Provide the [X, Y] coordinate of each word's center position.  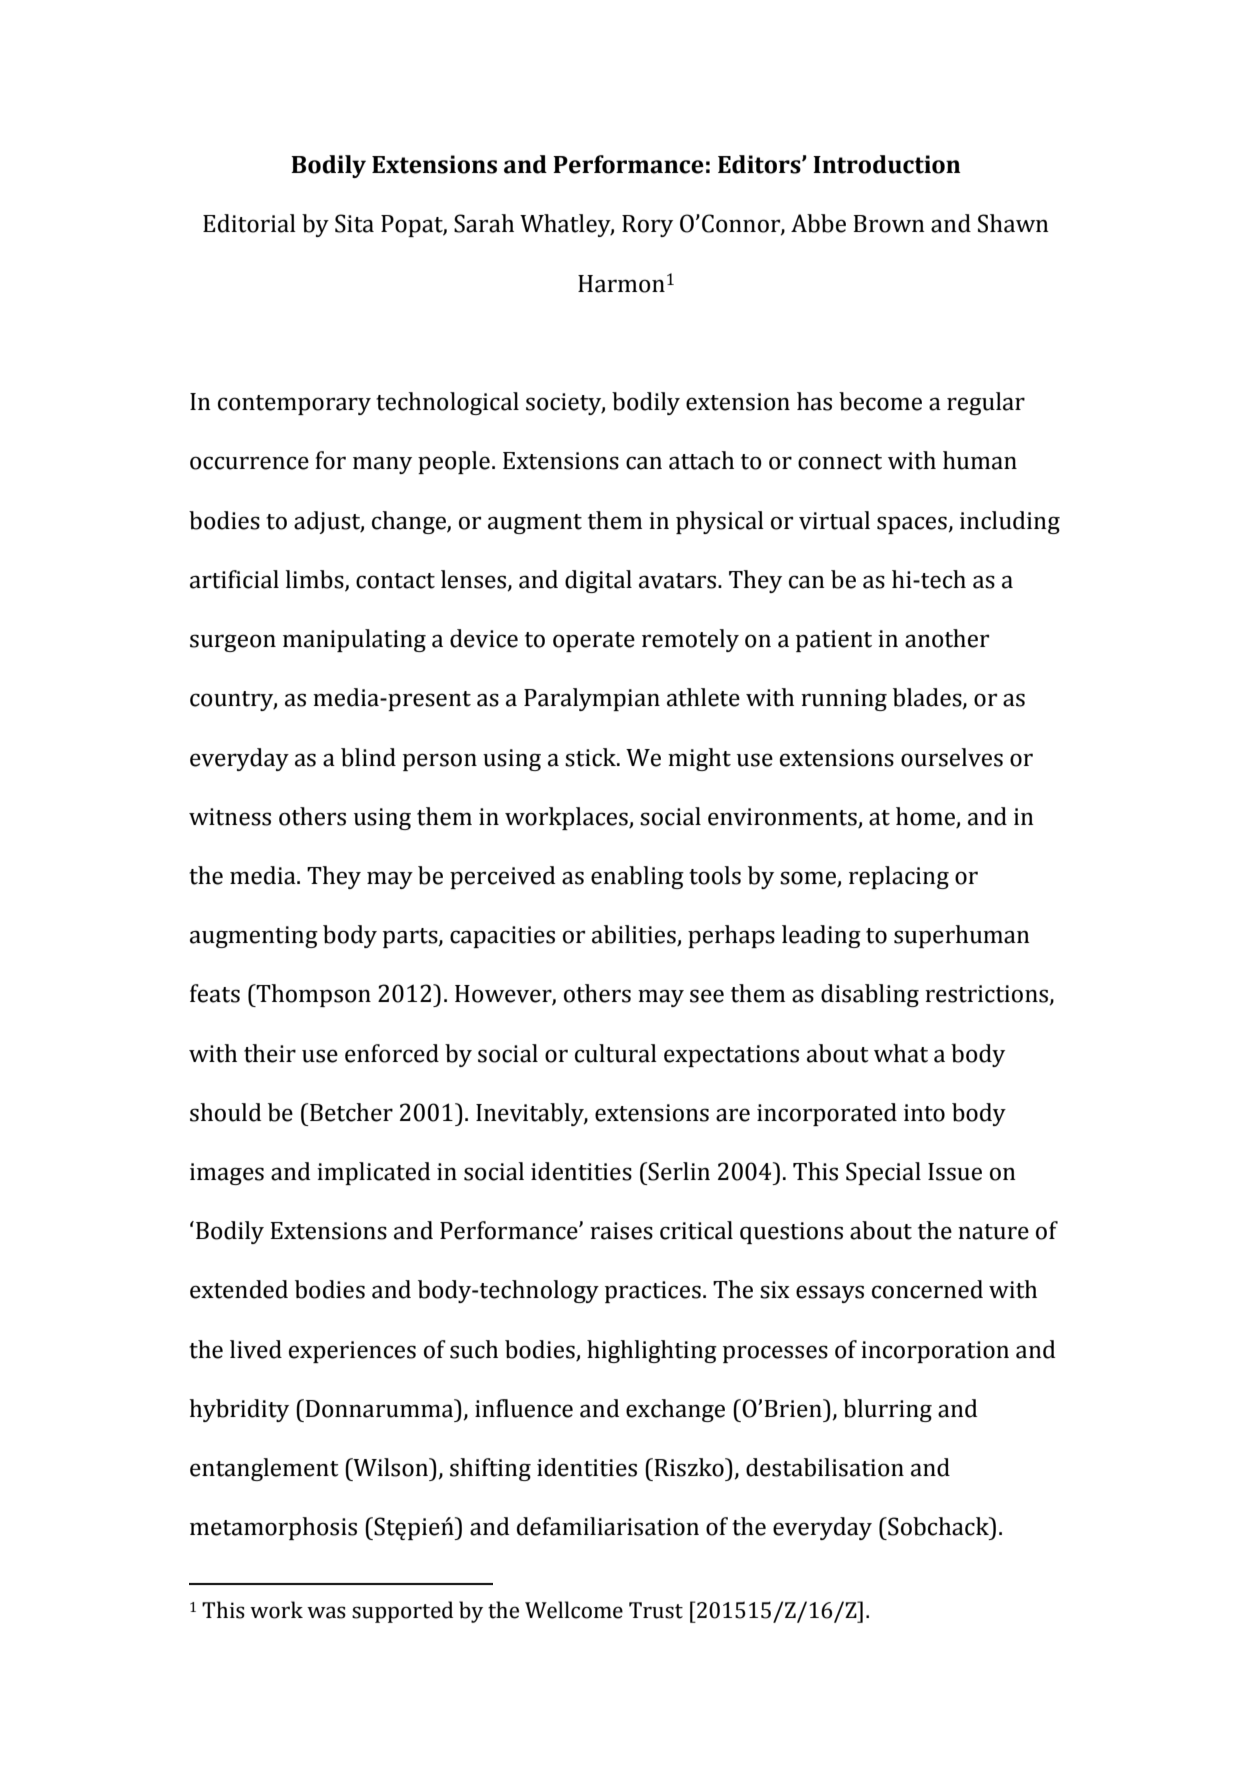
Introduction [887, 164]
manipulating [354, 640]
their [270, 1053]
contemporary [294, 405]
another [947, 638]
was [326, 1612]
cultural [616, 1053]
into [924, 1113]
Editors [760, 164]
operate [594, 642]
